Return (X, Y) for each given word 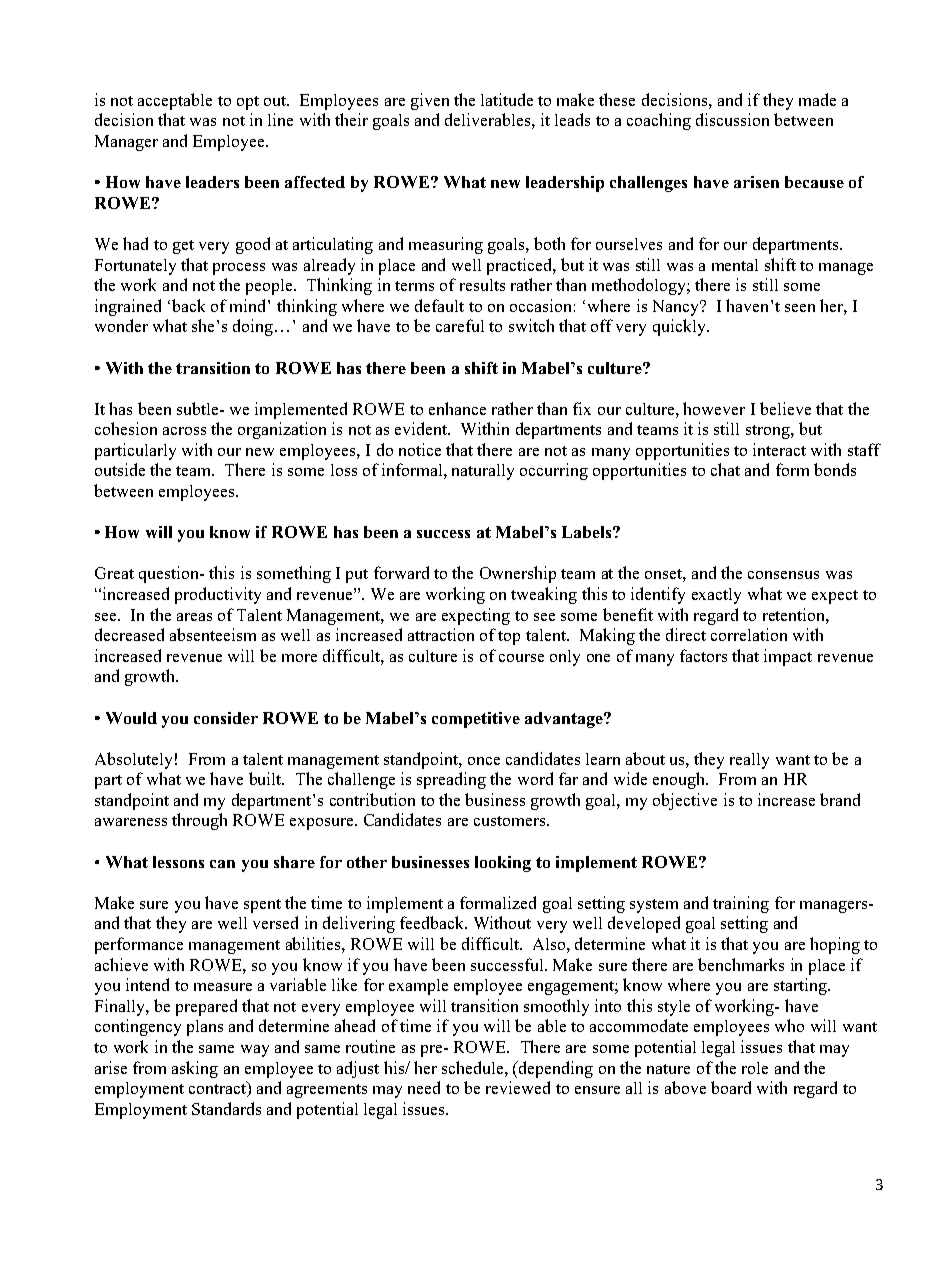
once (484, 761)
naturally (483, 472)
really (749, 761)
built (266, 778)
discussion (732, 119)
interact (779, 449)
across (184, 431)
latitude (507, 99)
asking (195, 1069)
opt (248, 103)
